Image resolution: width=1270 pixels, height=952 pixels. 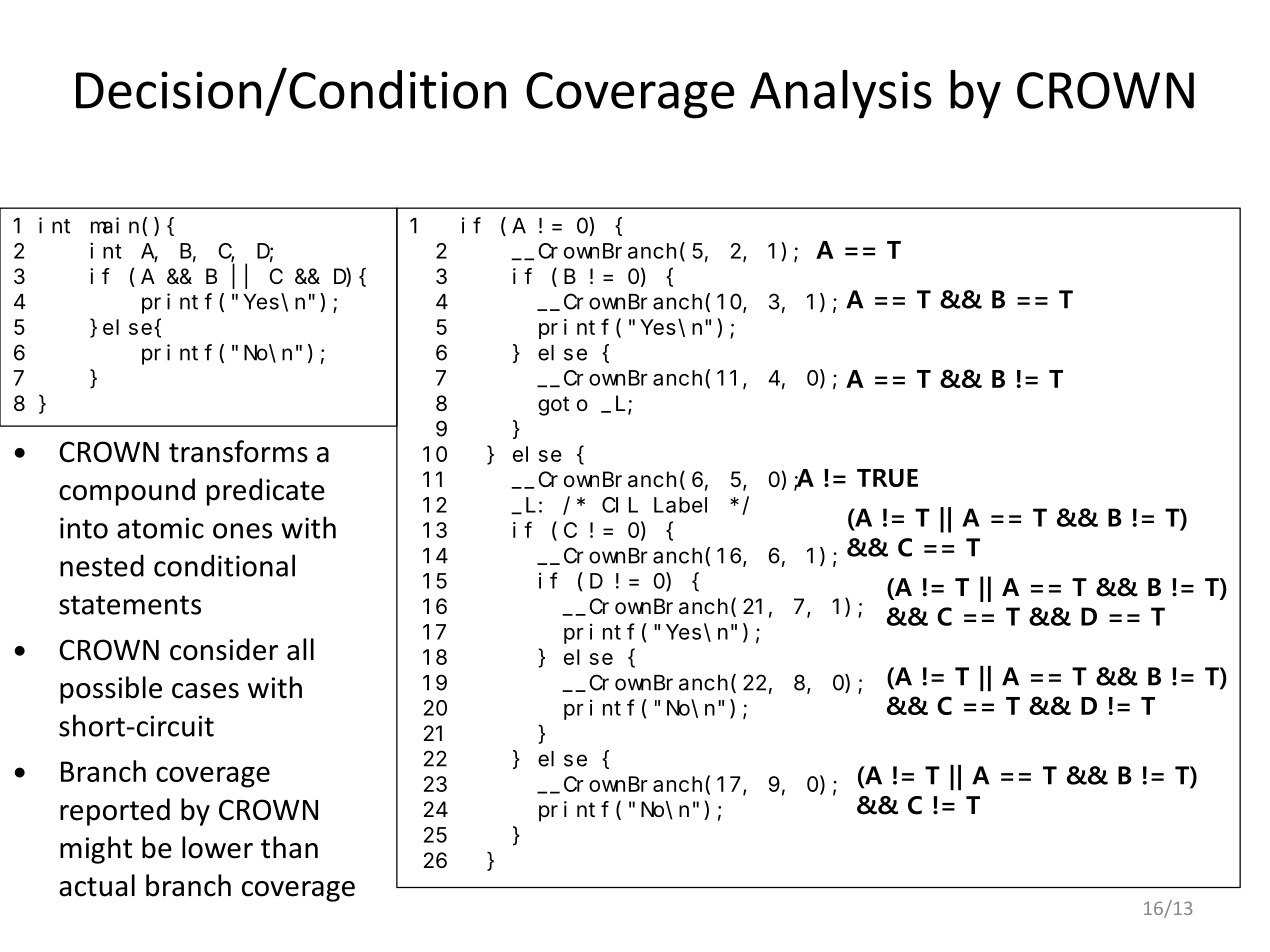 What do you see at coordinates (289, 847) in the screenshot?
I see `than` at bounding box center [289, 847].
